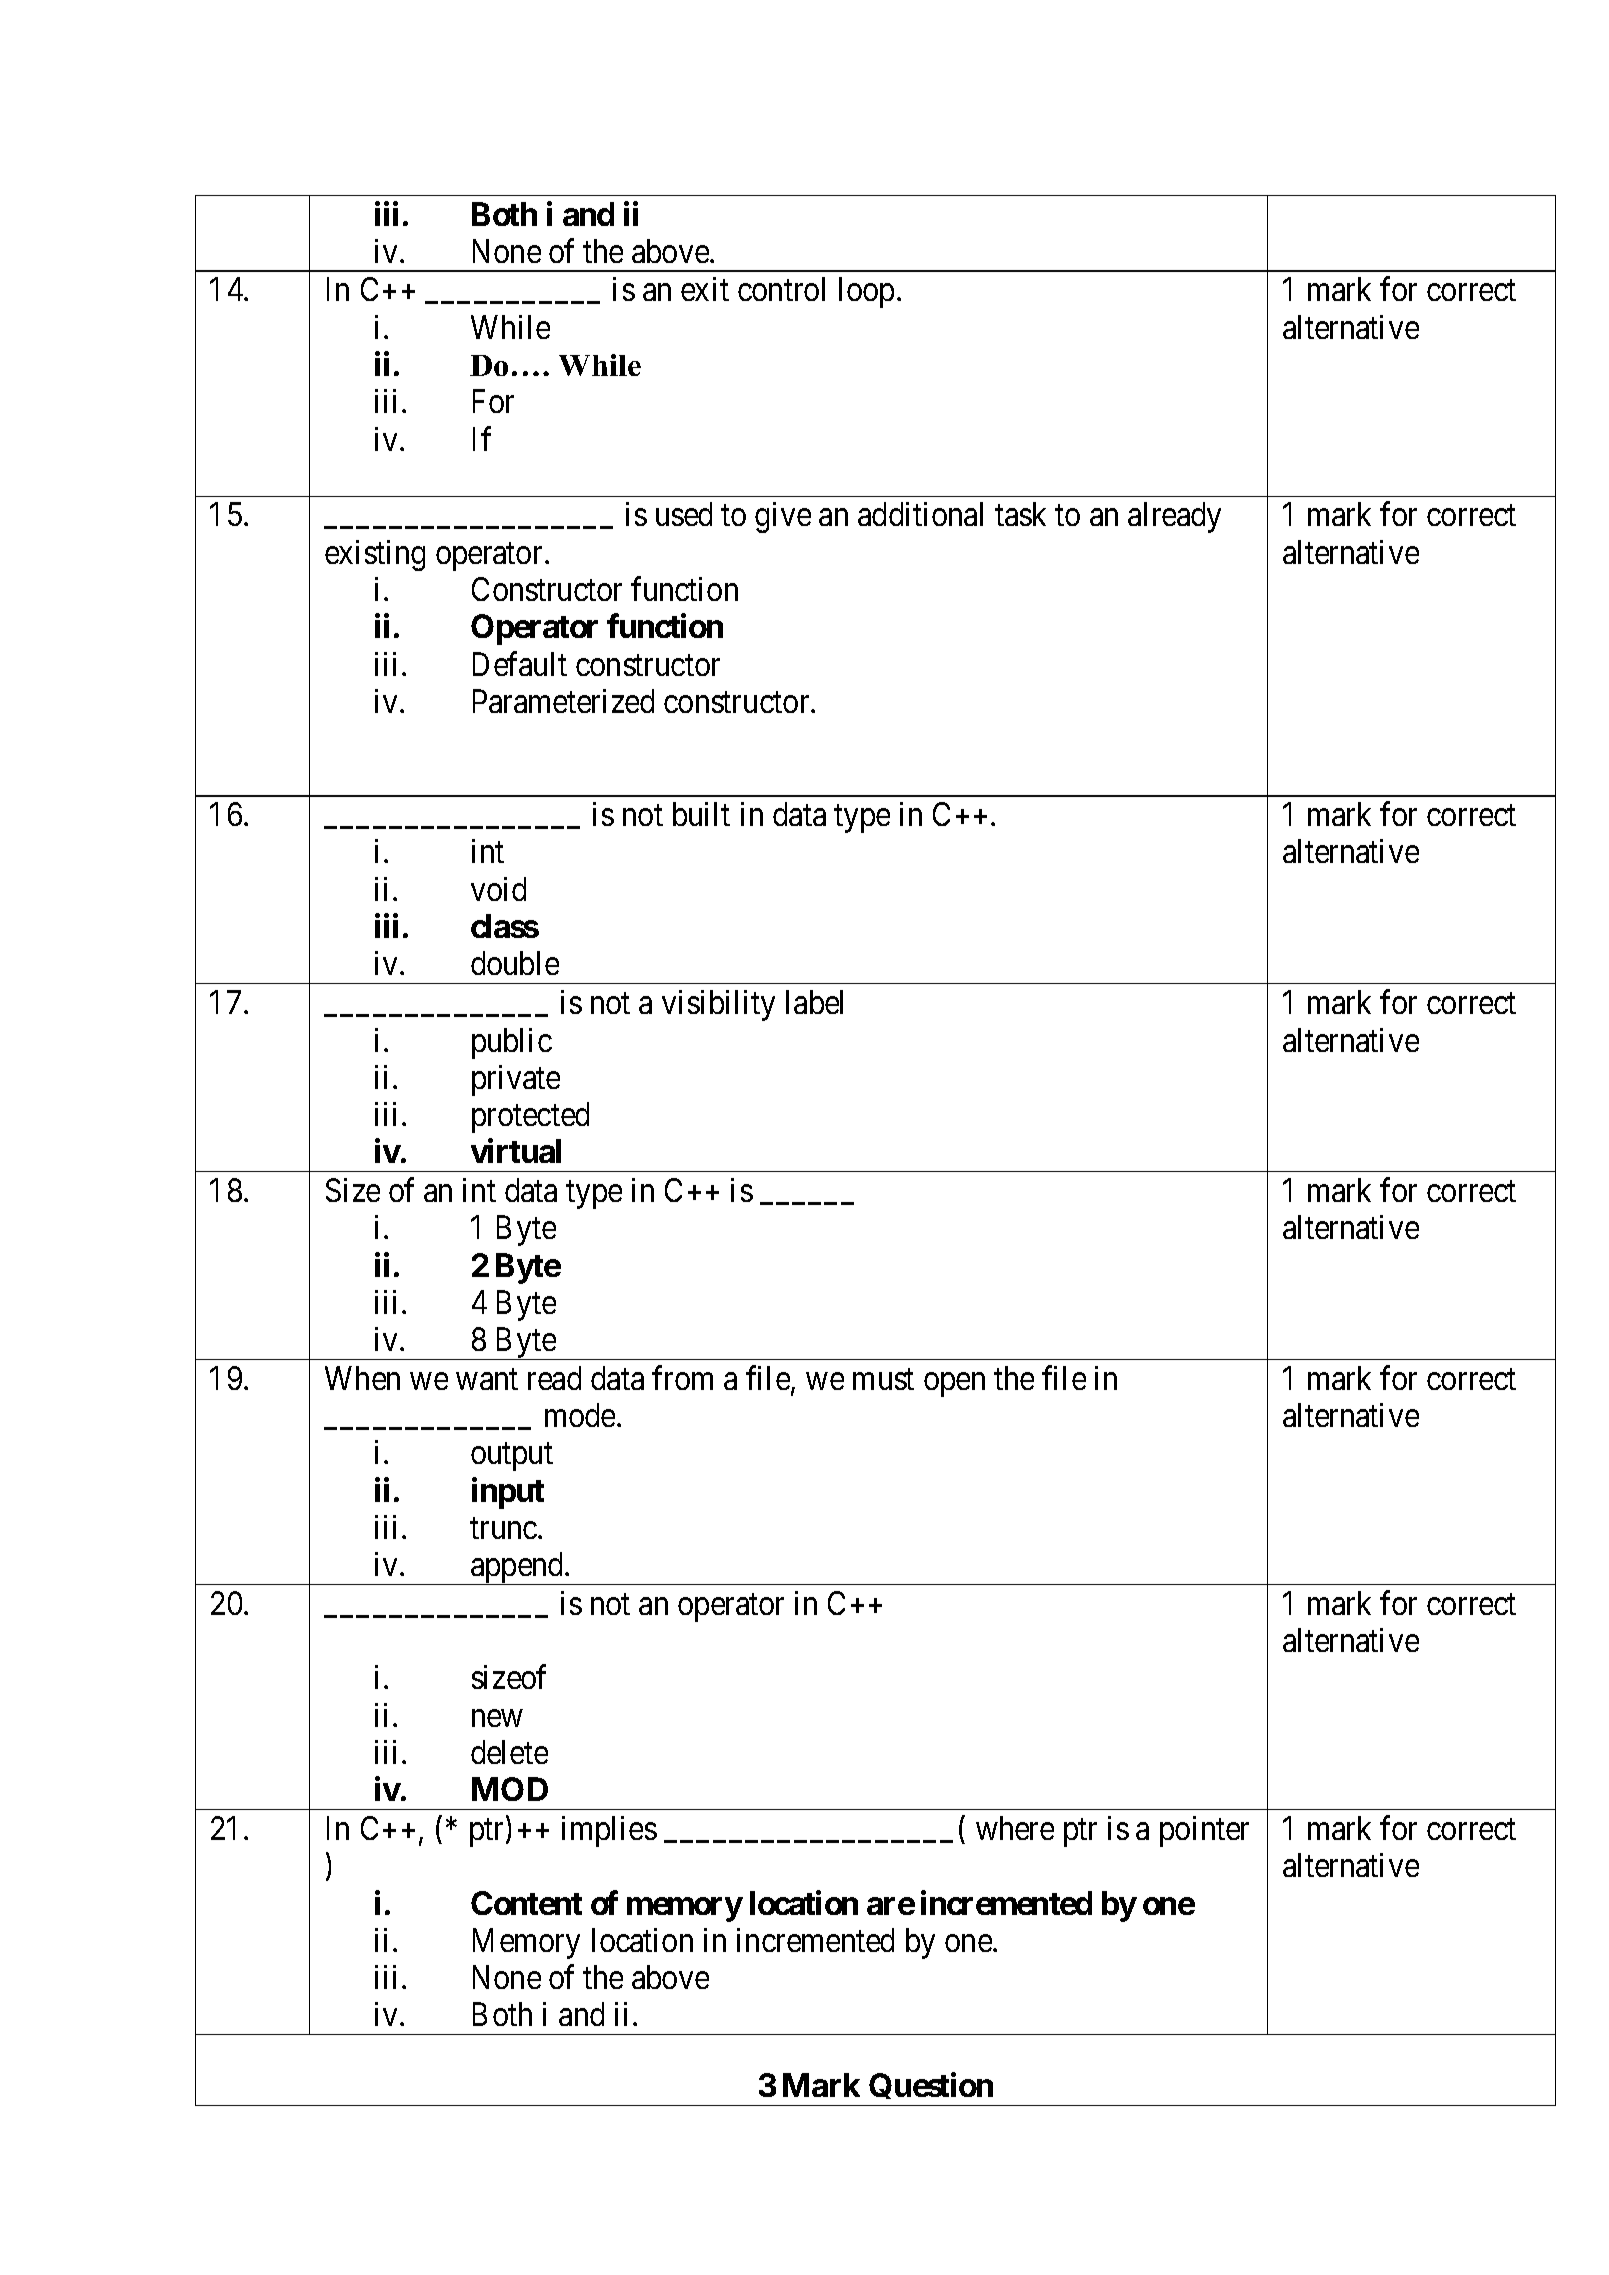 The height and width of the screenshot is (2275, 1609). I want to click on open, so click(954, 1385).
